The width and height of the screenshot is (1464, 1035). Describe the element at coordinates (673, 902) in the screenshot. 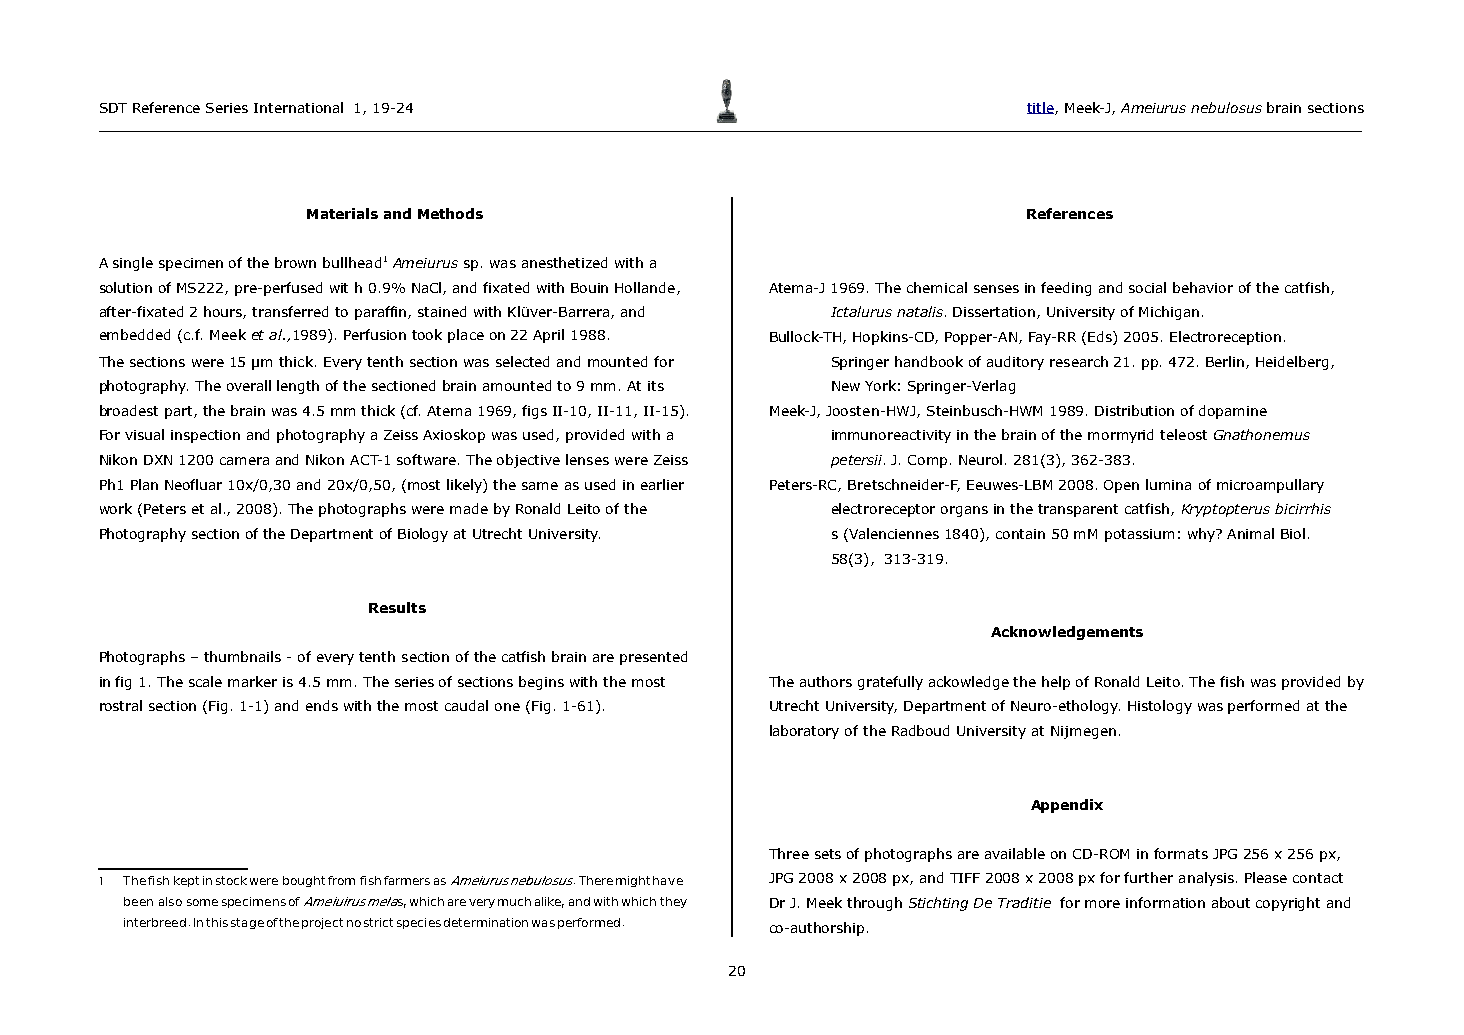

I see `they` at that location.
